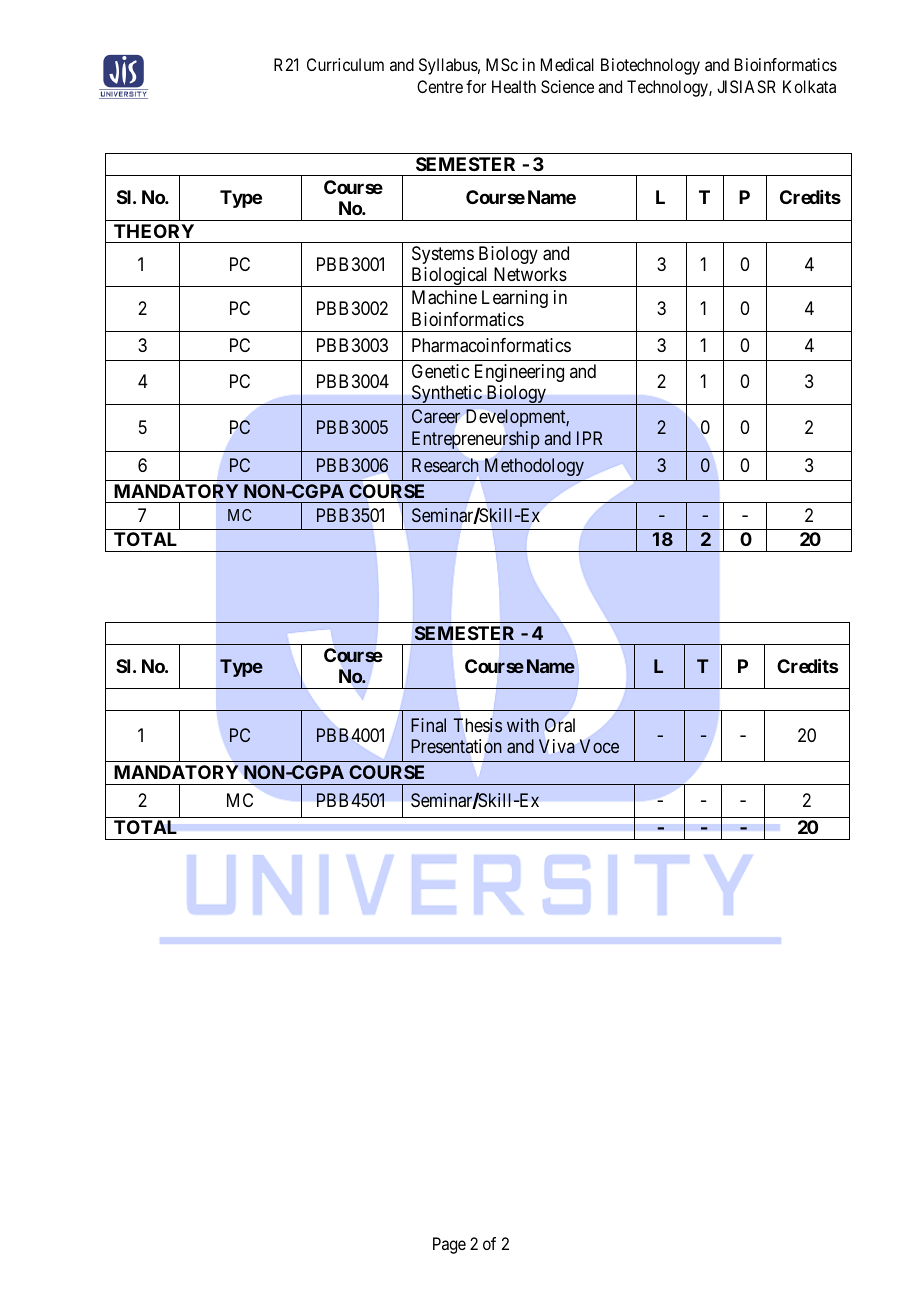 The height and width of the screenshot is (1309, 924). I want to click on Presentation, so click(456, 746).
